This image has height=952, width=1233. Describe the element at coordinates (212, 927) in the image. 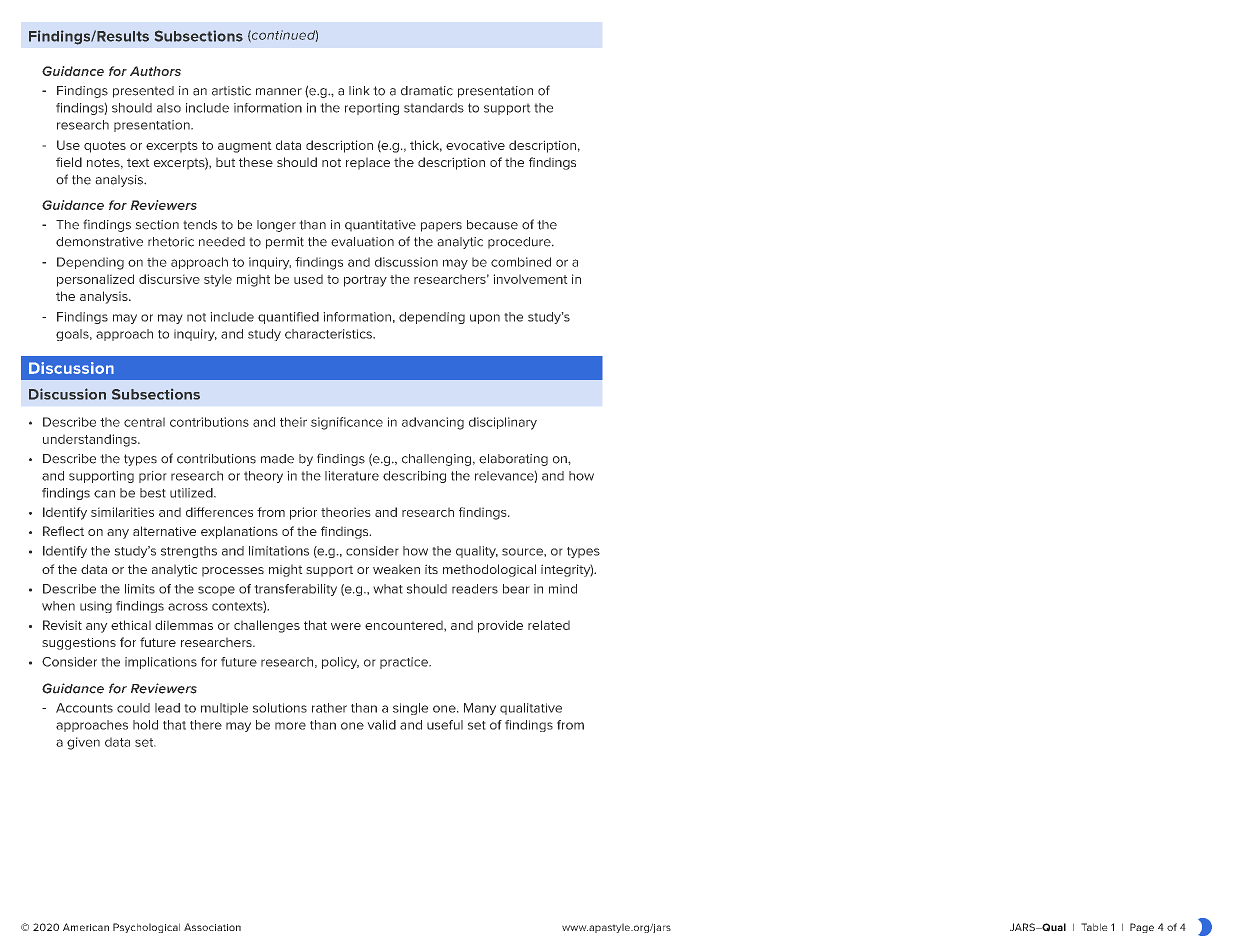

I see `Association` at that location.
